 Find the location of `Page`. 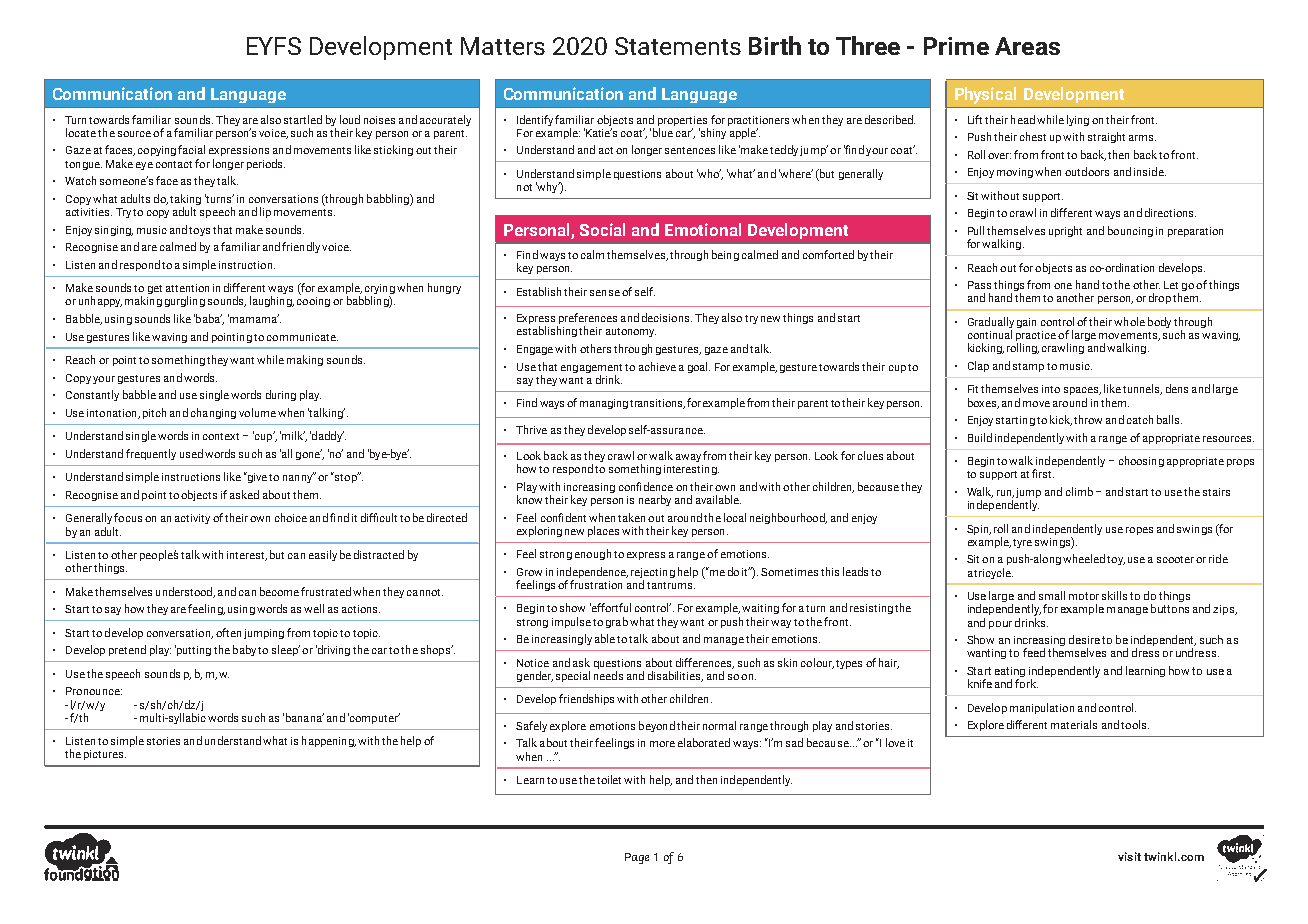

Page is located at coordinates (637, 858).
